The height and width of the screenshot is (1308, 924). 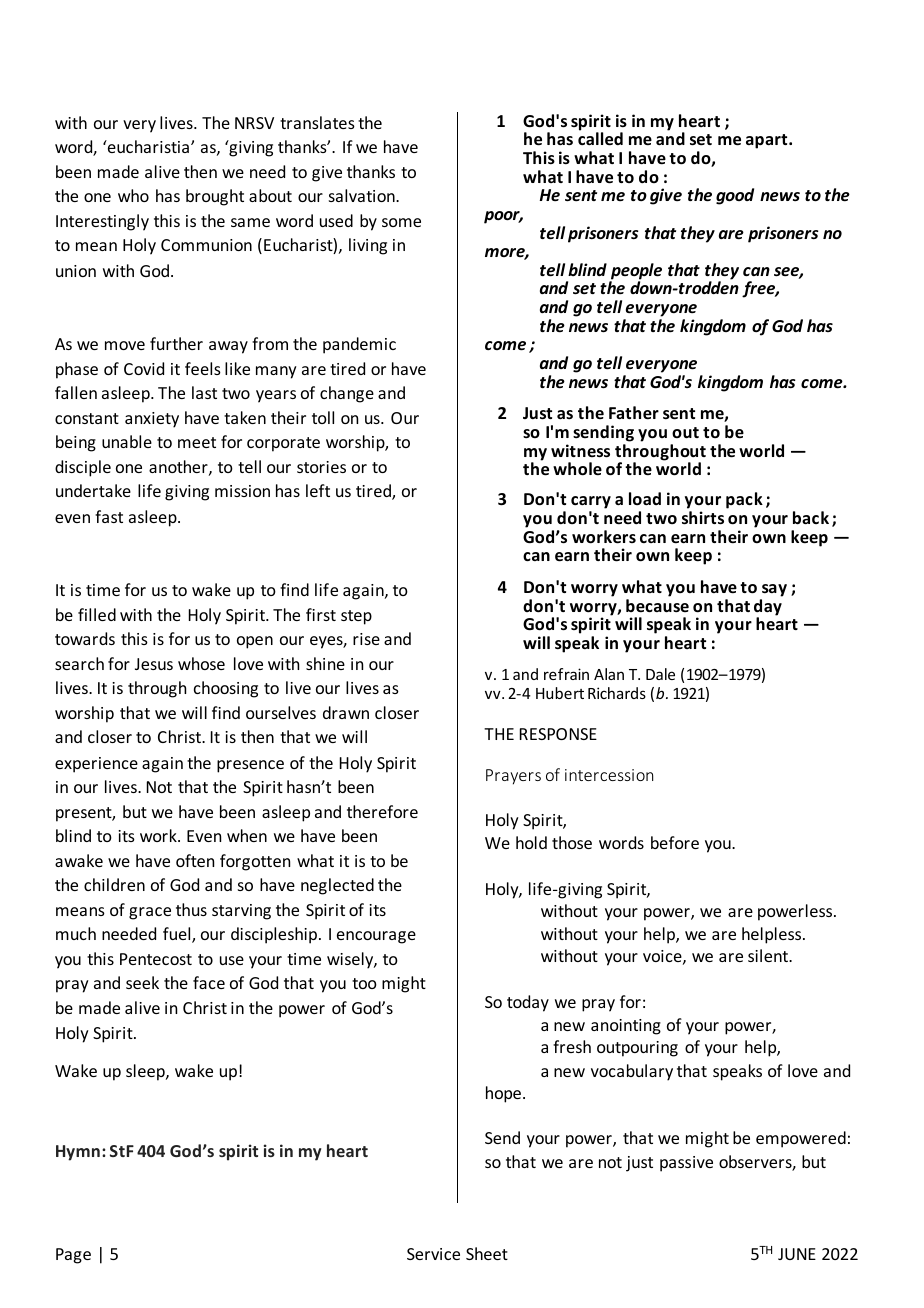 What do you see at coordinates (73, 1256) in the screenshot?
I see `Page` at bounding box center [73, 1256].
